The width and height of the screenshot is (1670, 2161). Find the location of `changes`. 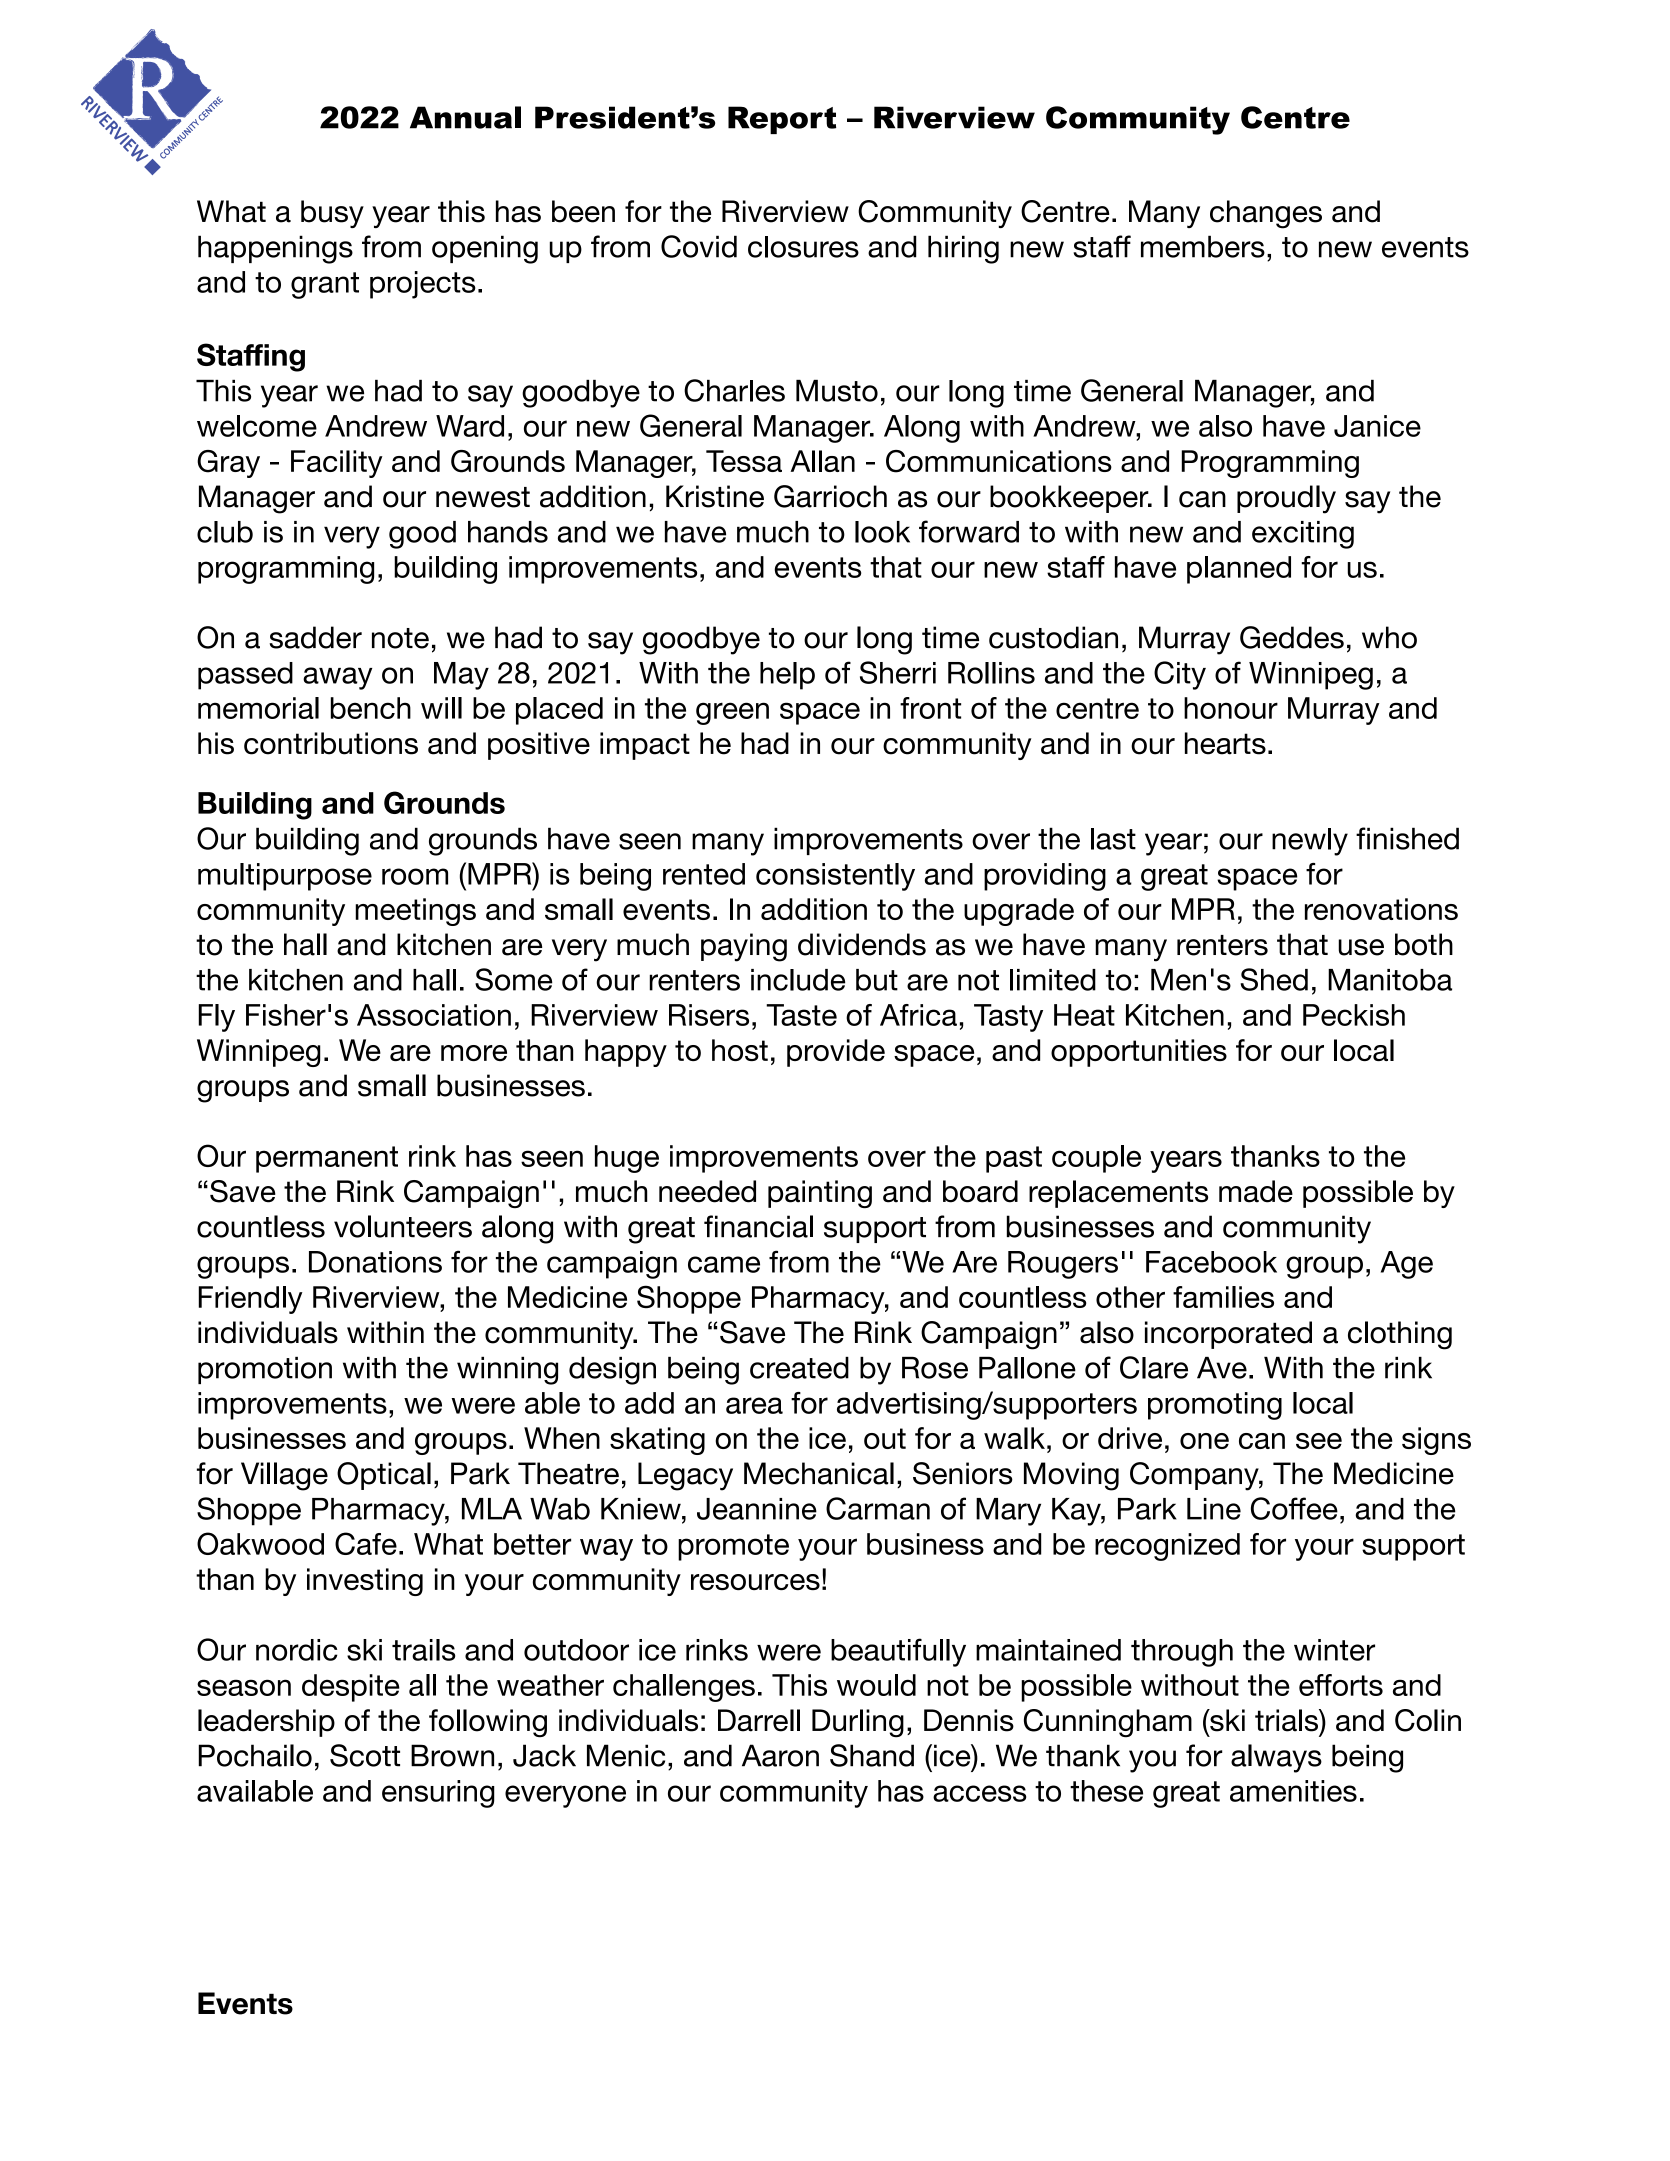

changes is located at coordinates (1266, 214).
